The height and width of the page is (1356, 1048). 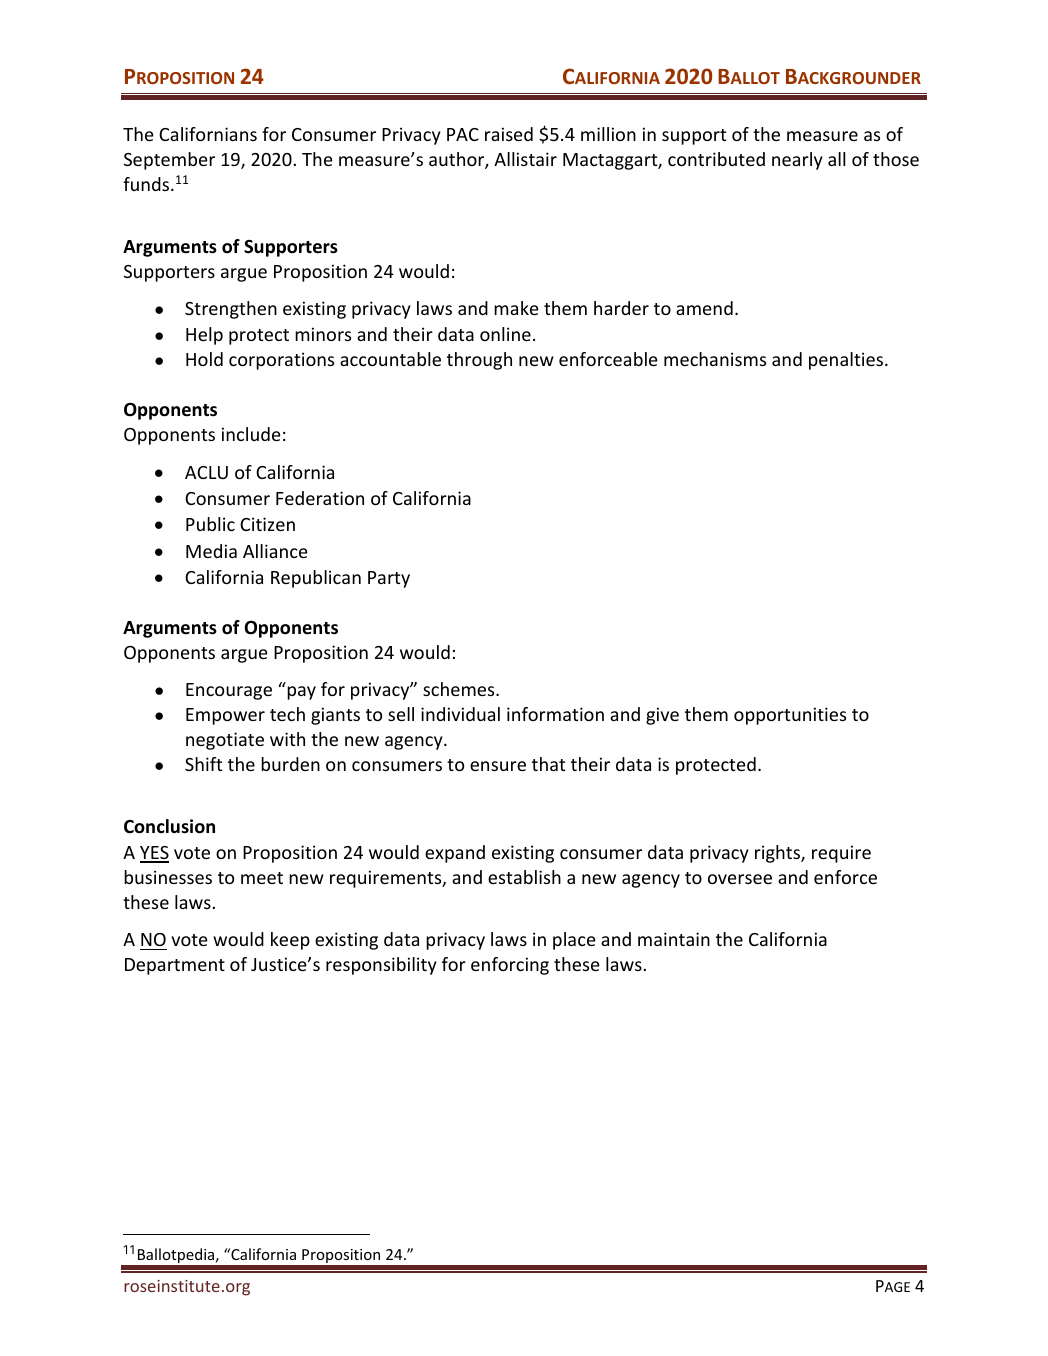 I want to click on opportunities, so click(x=790, y=716).
